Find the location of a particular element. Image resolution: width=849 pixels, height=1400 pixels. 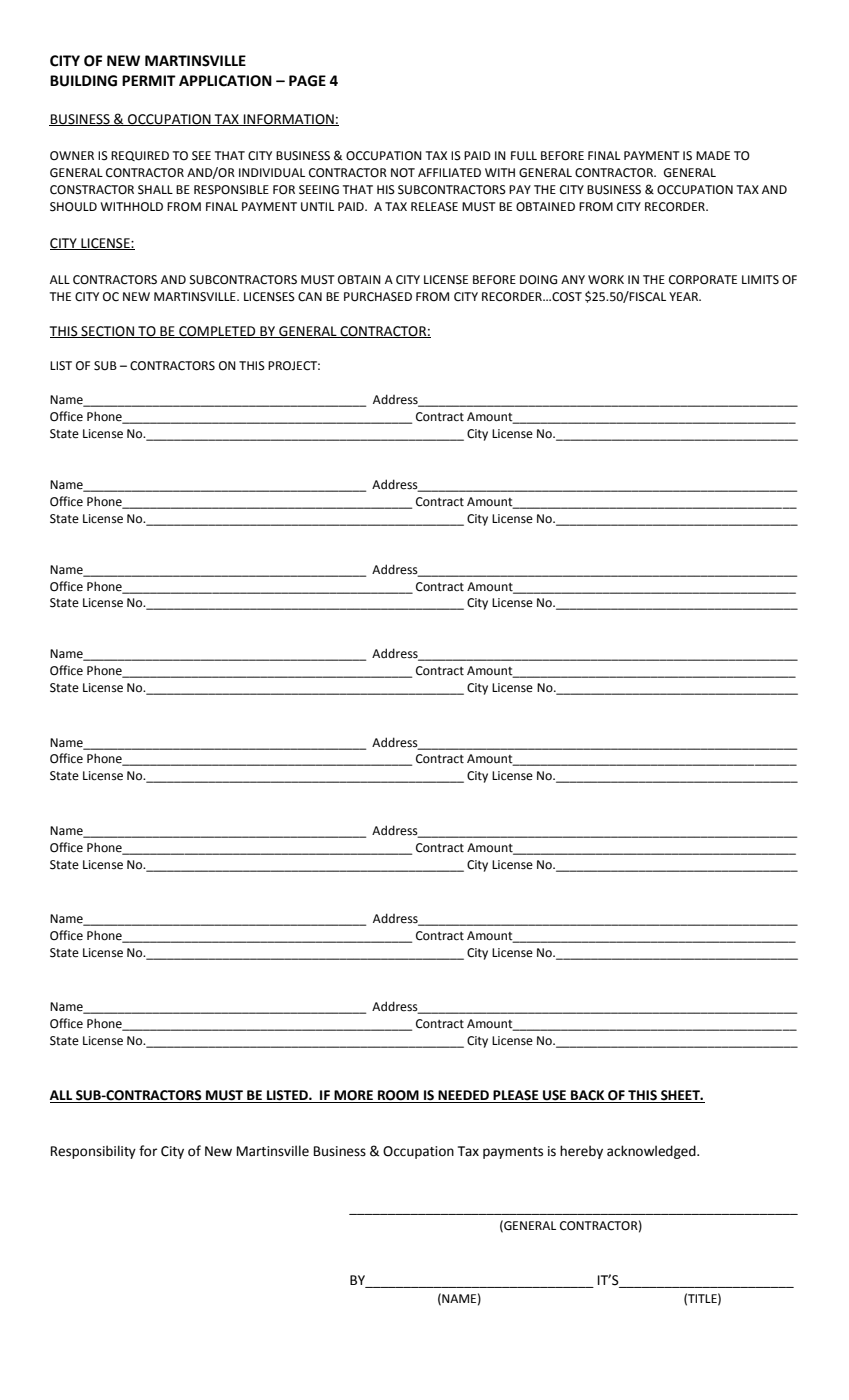

SECTION is located at coordinates (107, 332).
